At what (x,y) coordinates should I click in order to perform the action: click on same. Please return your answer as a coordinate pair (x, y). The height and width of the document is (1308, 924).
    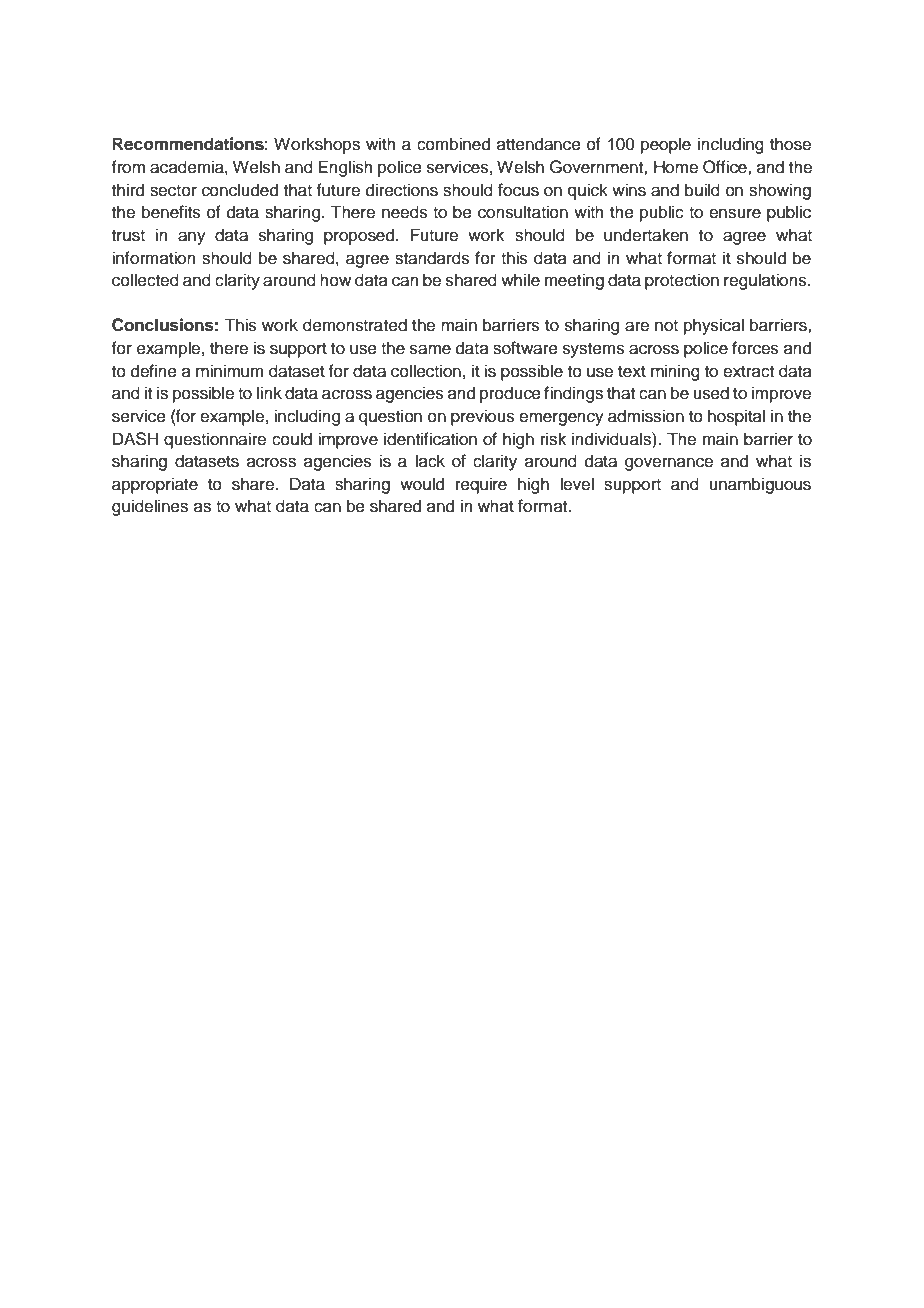
    Looking at the image, I should click on (430, 349).
